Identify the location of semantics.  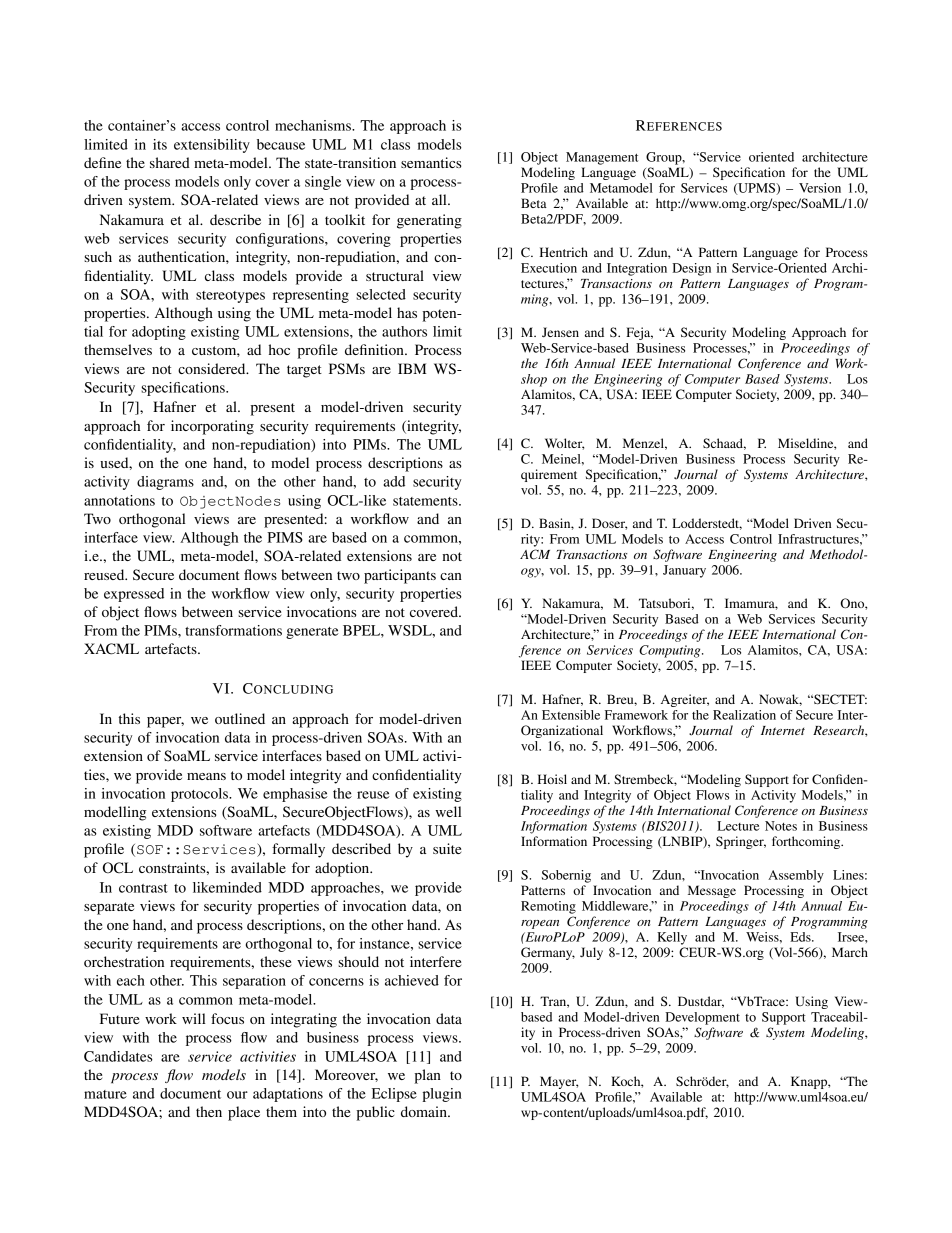
(431, 162).
